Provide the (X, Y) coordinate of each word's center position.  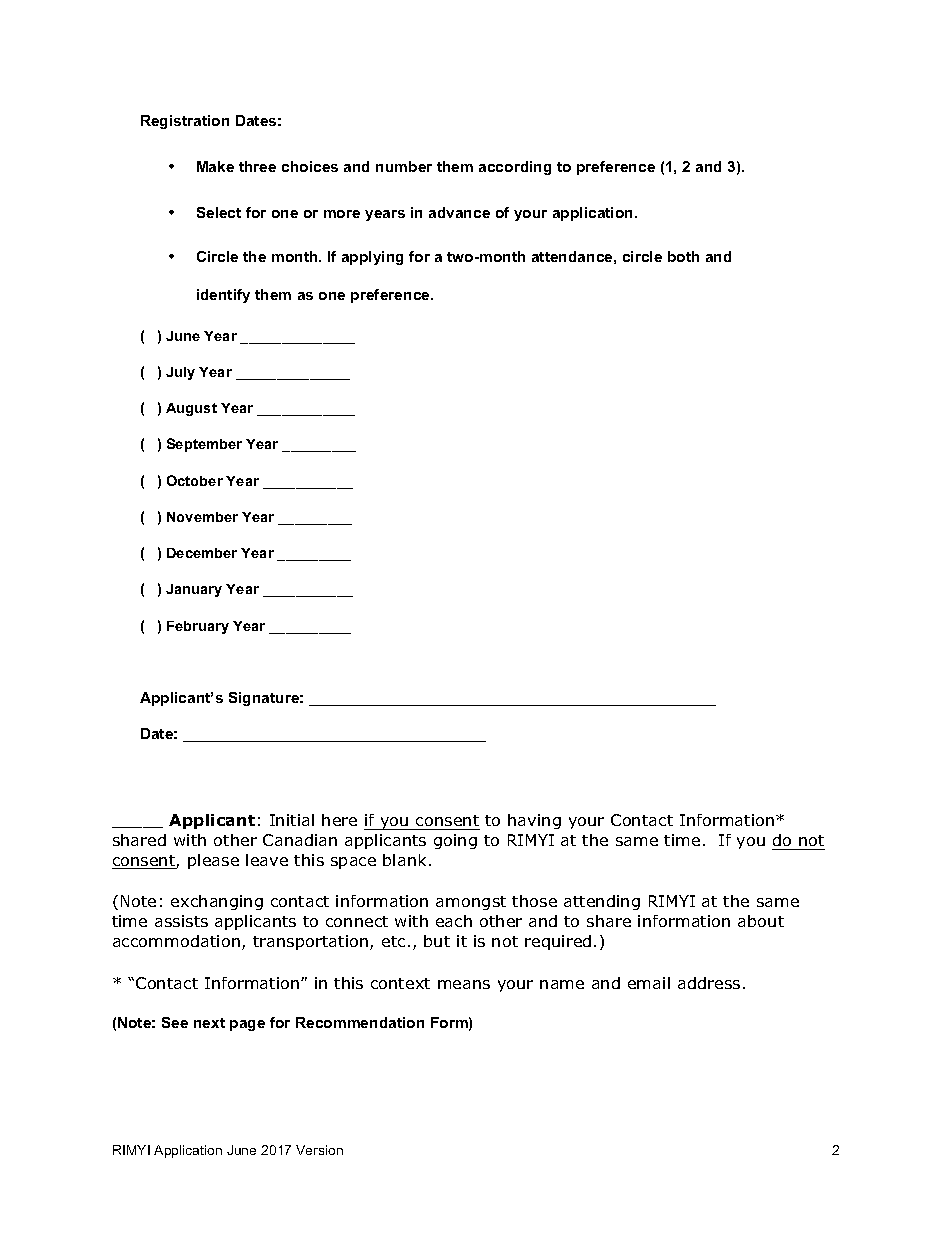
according (515, 168)
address (709, 983)
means (464, 984)
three (257, 166)
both (683, 256)
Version (319, 1150)
